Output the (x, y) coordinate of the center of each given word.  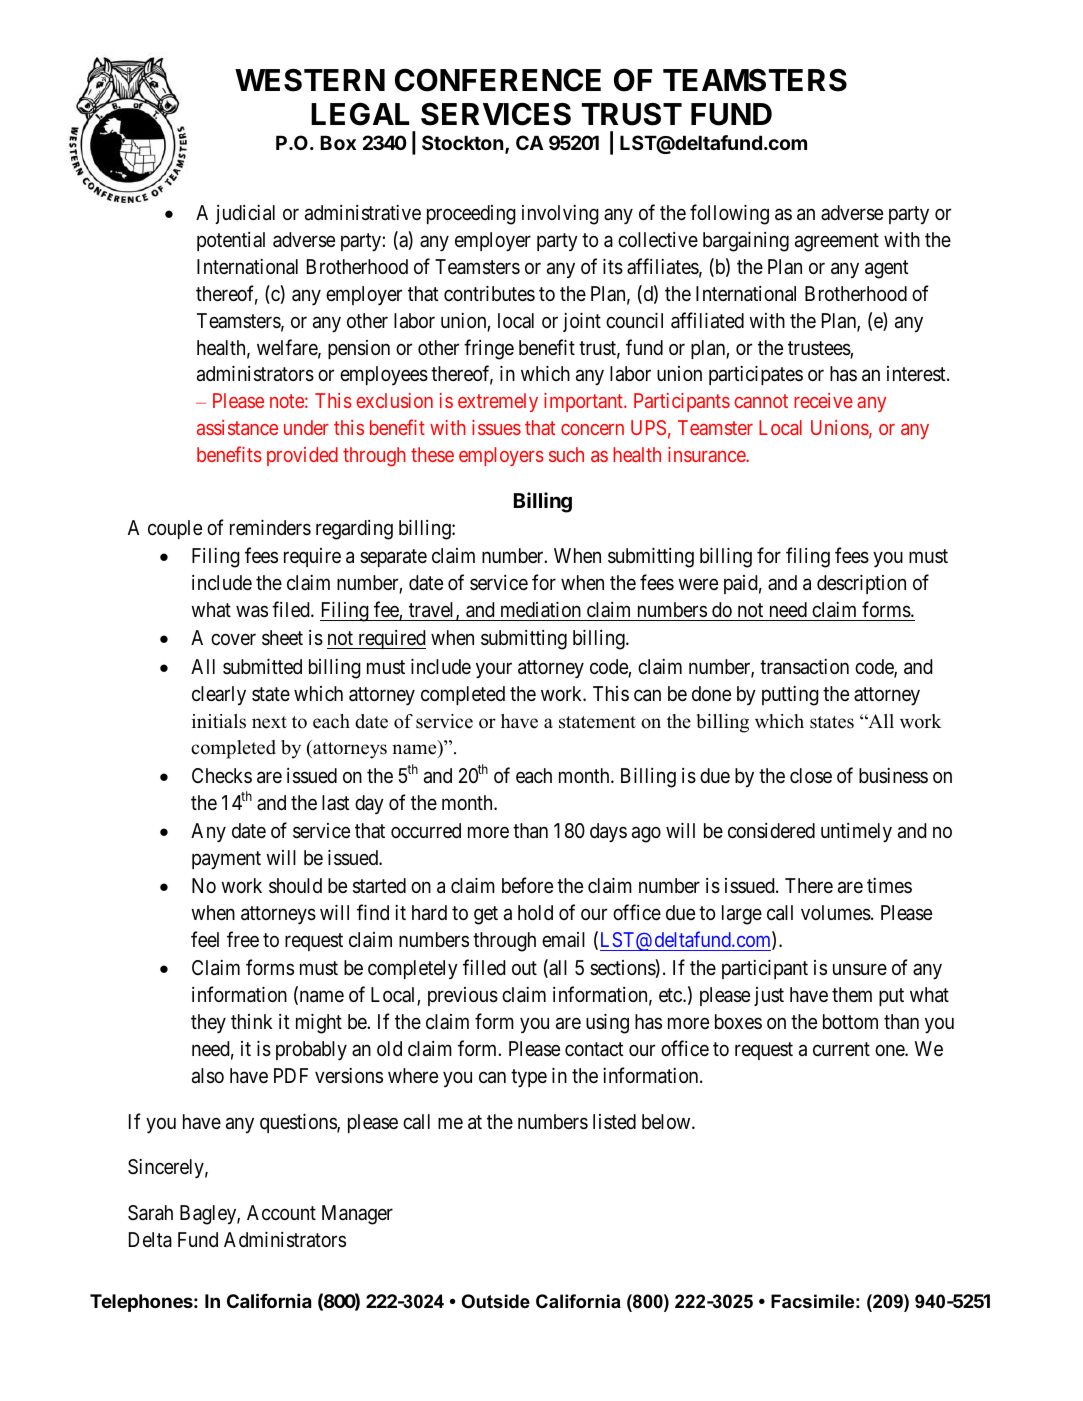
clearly (219, 696)
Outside (496, 1301)
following (729, 214)
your (494, 670)
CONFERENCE (498, 80)
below (667, 1121)
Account (281, 1212)
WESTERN (310, 80)
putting (790, 696)
